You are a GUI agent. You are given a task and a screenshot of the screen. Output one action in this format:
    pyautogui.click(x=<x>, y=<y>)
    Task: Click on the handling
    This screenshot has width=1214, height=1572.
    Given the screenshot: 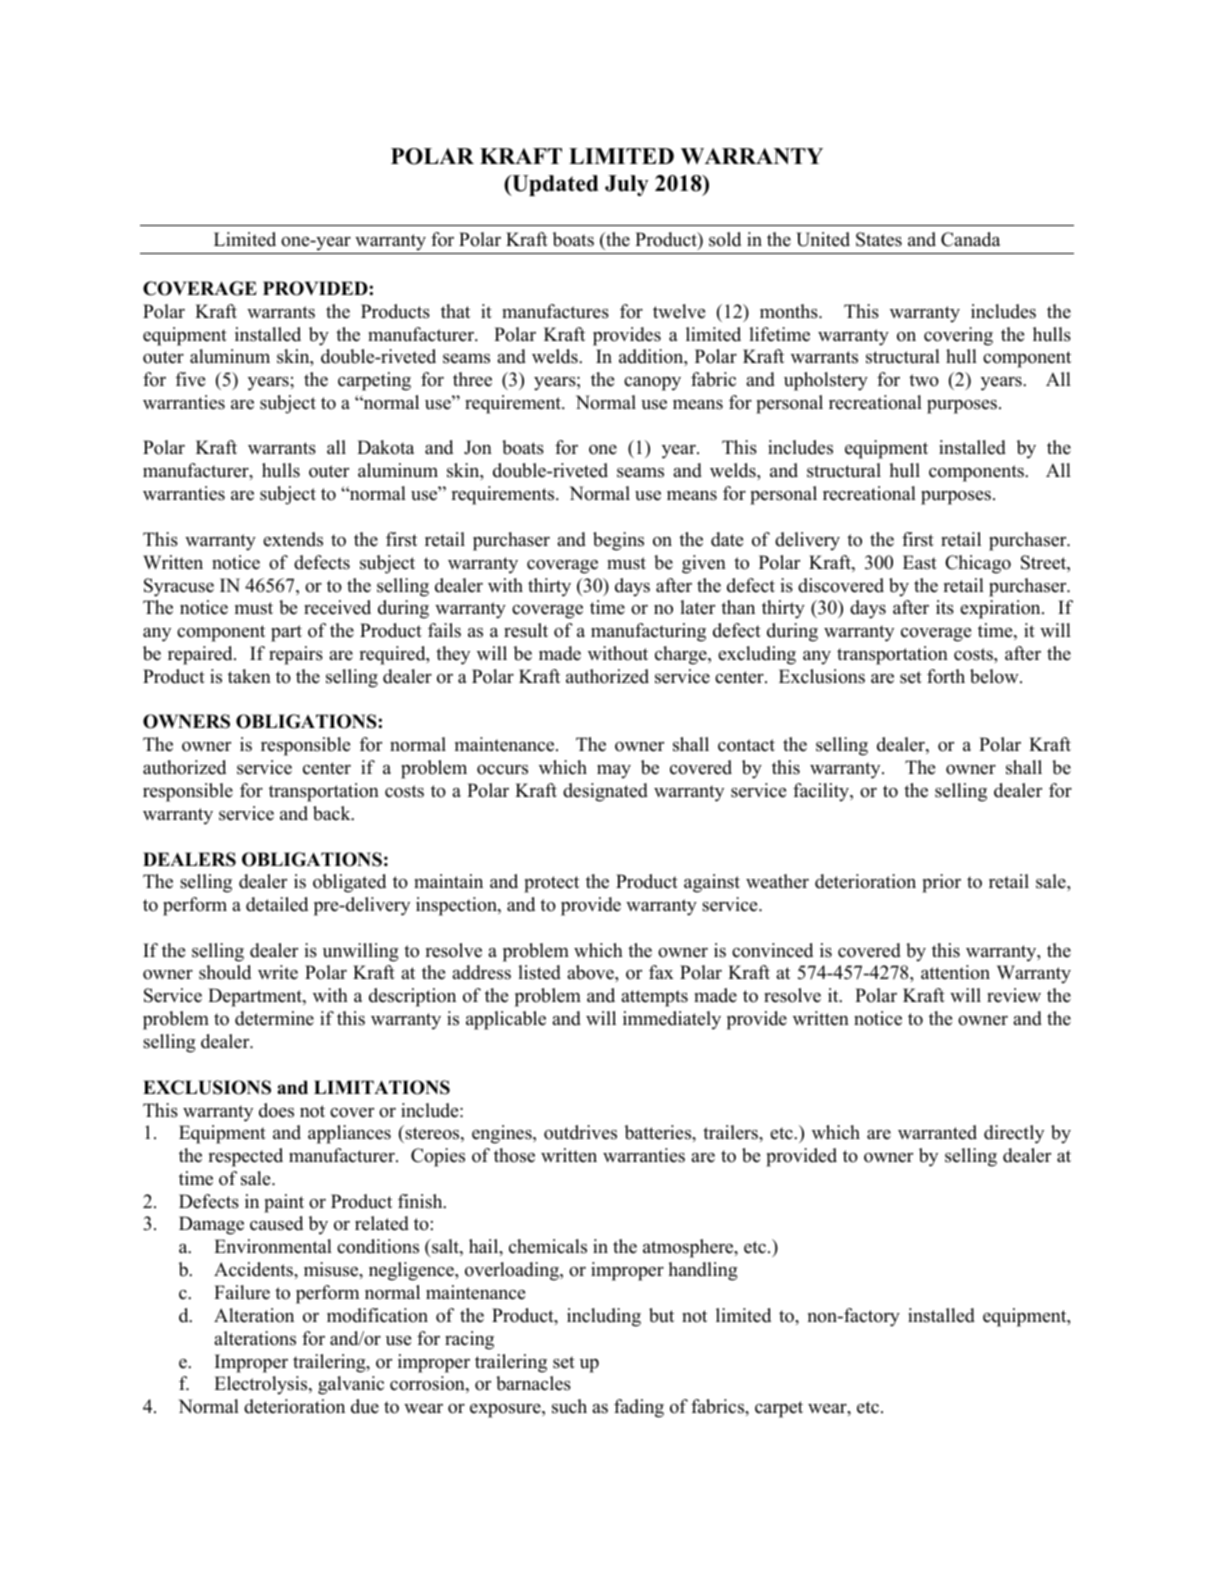 What is the action you would take?
    pyautogui.click(x=703, y=1271)
